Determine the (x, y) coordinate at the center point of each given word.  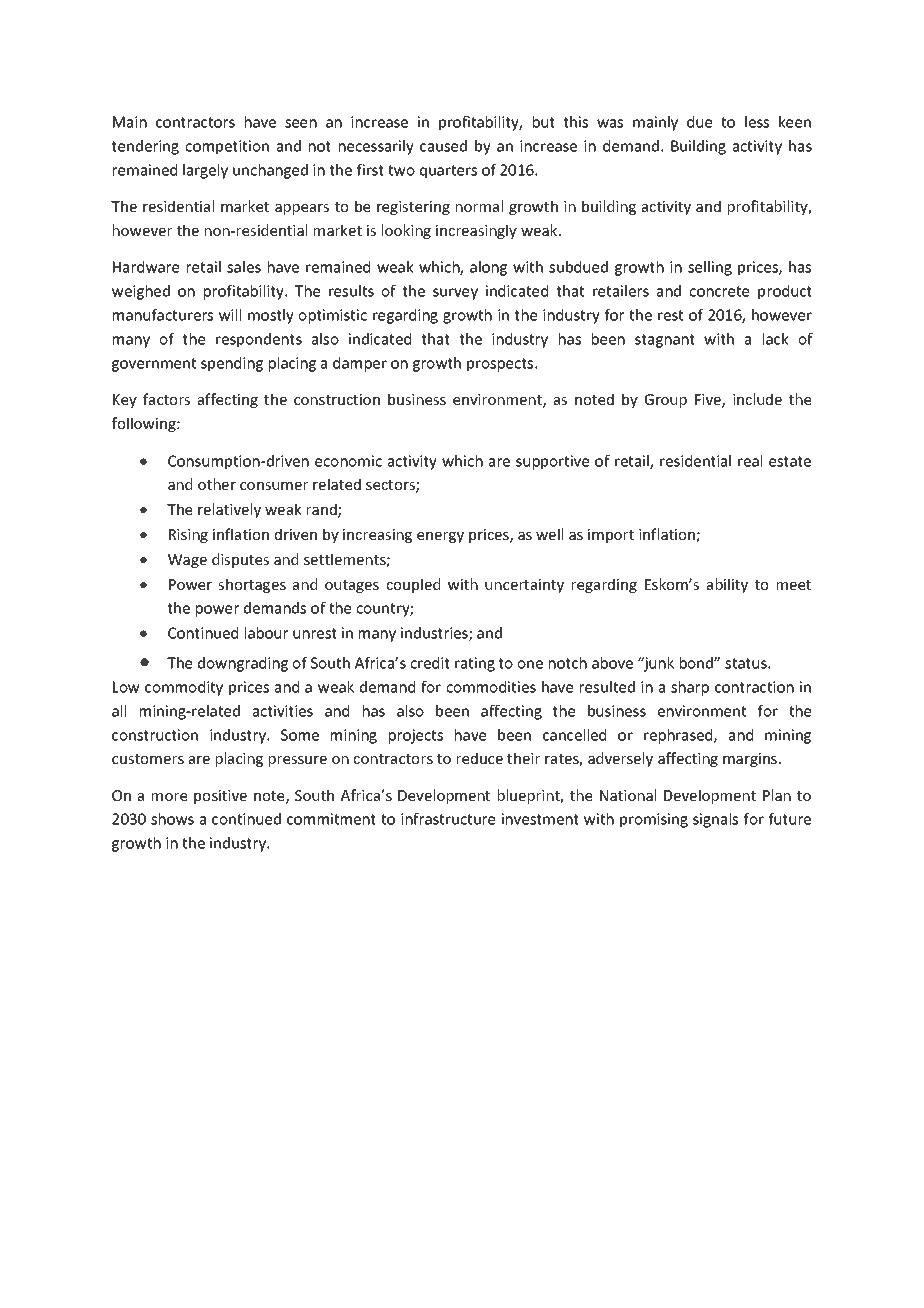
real (750, 461)
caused (443, 146)
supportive (552, 462)
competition (227, 147)
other (217, 484)
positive (220, 797)
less (757, 122)
